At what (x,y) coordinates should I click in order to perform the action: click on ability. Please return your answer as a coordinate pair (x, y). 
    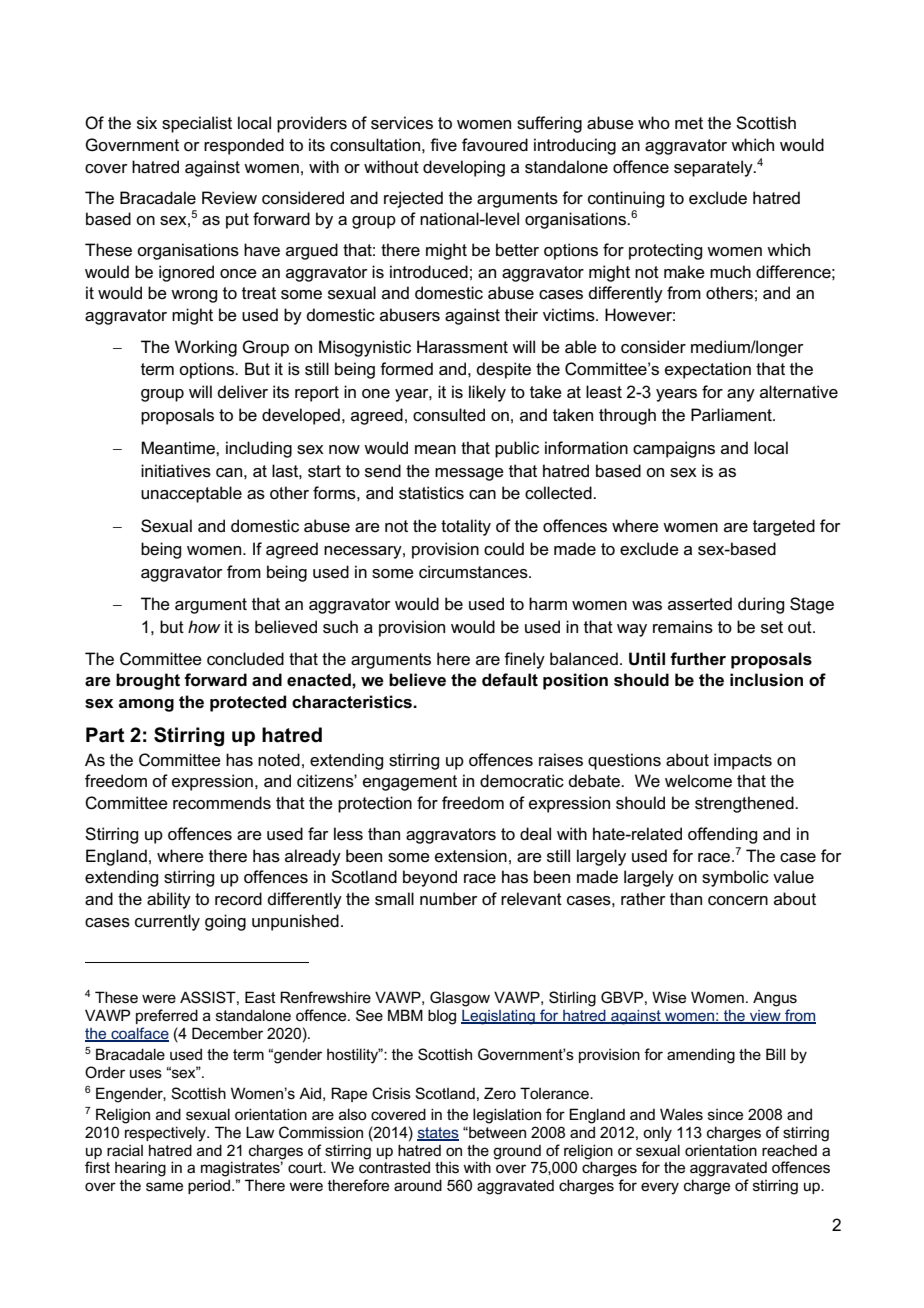
    Looking at the image, I should click on (169, 900).
